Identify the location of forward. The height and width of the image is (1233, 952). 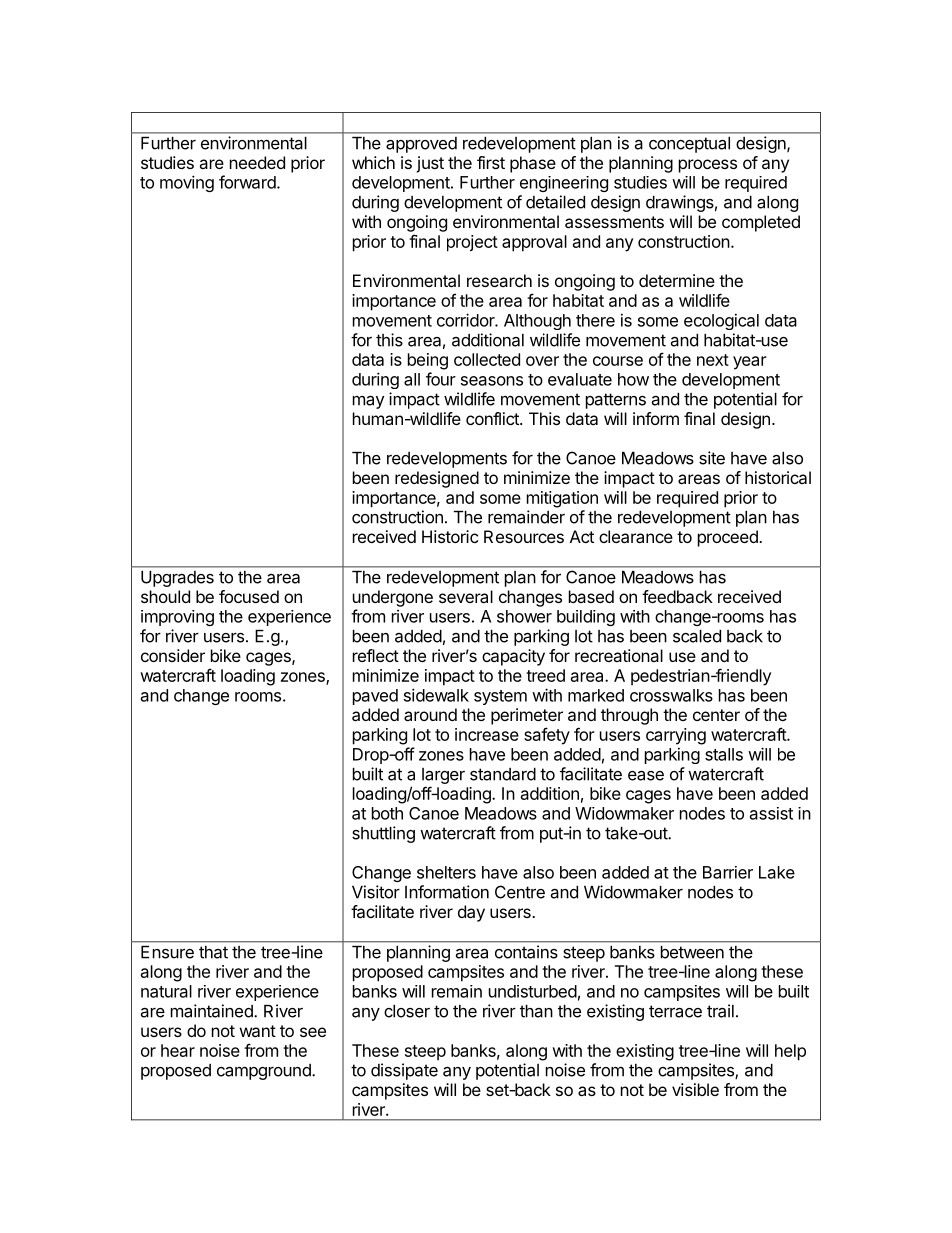
(247, 182).
